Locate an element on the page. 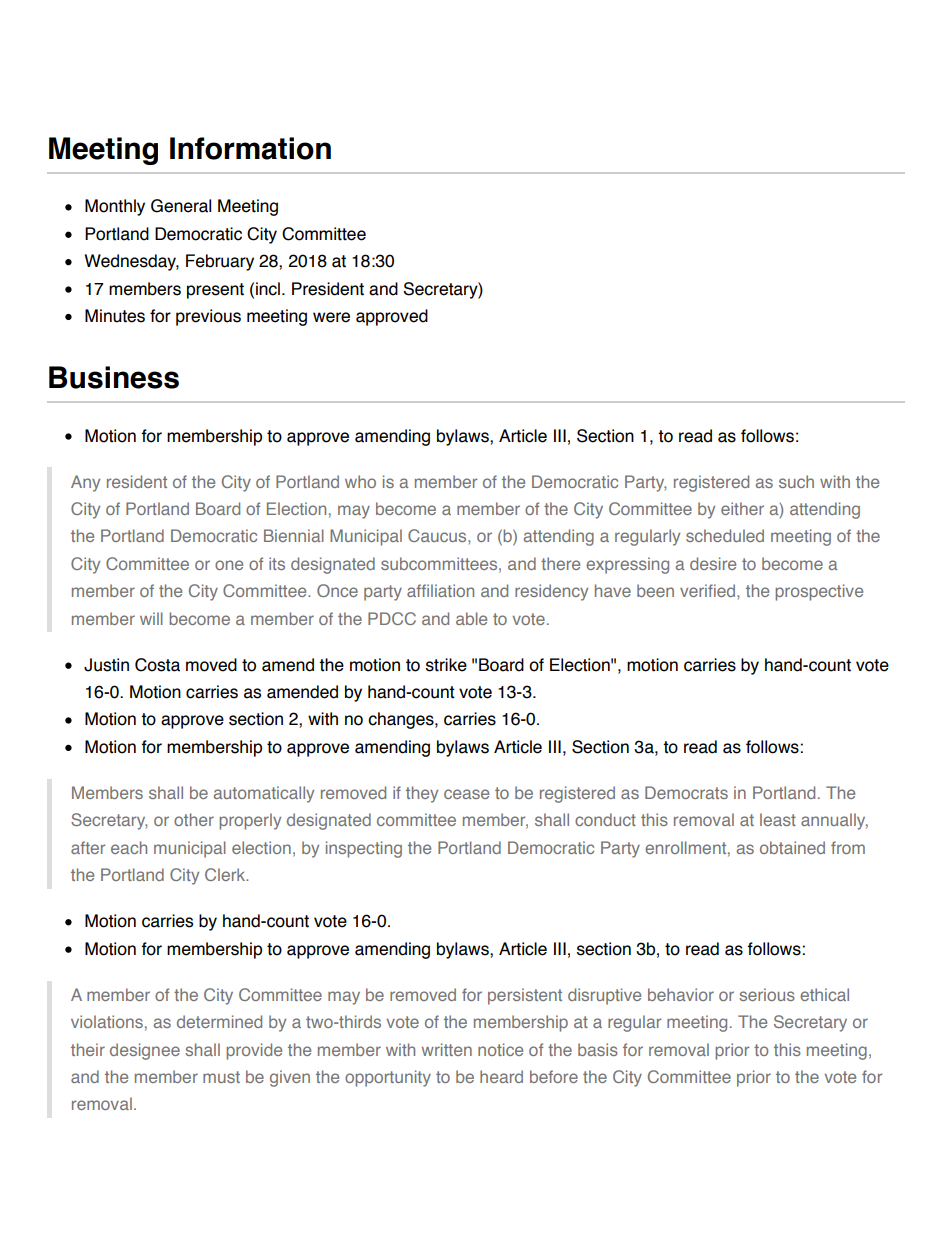 This image has height=1233, width=952. other is located at coordinates (194, 819).
